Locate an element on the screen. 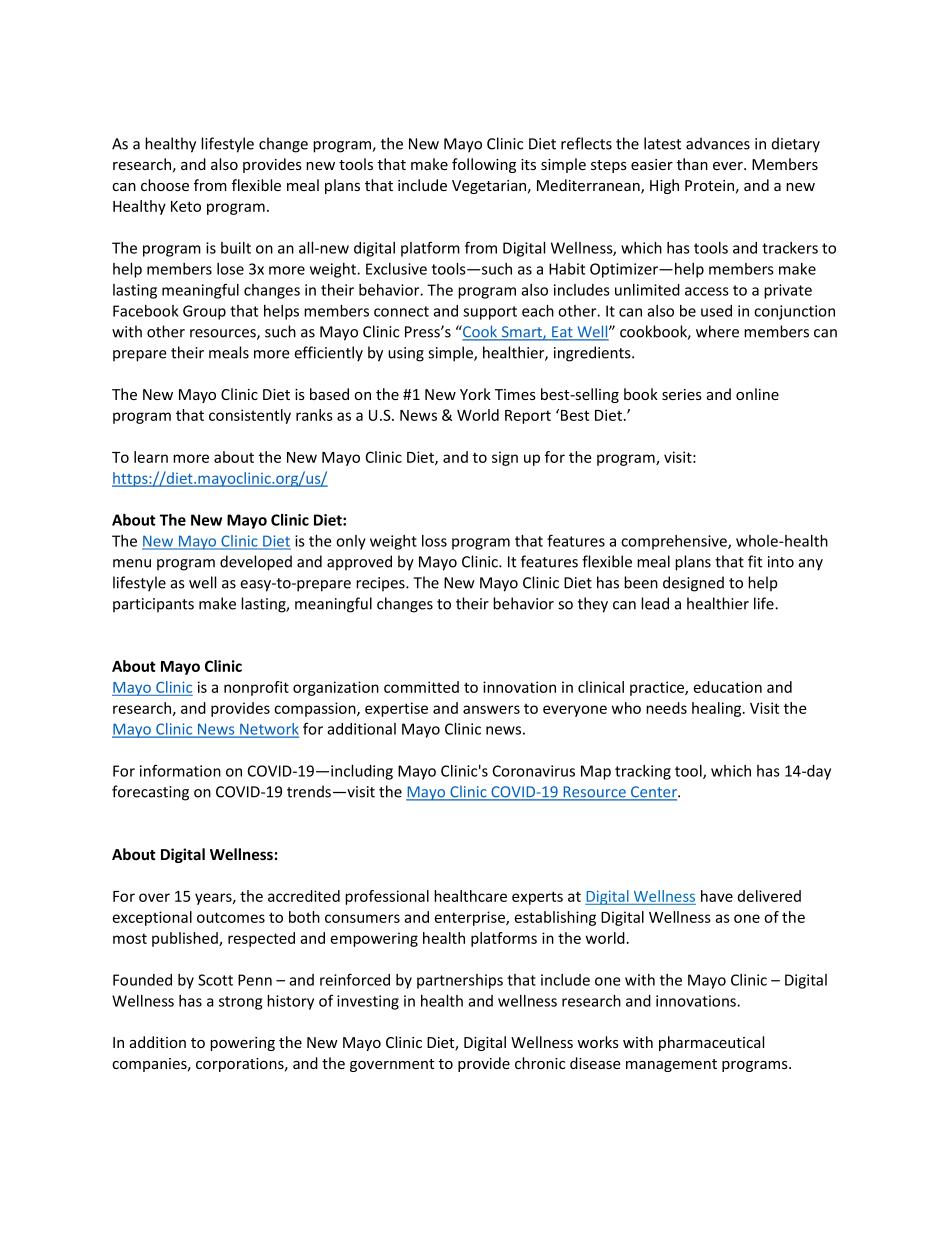  following is located at coordinates (484, 165).
